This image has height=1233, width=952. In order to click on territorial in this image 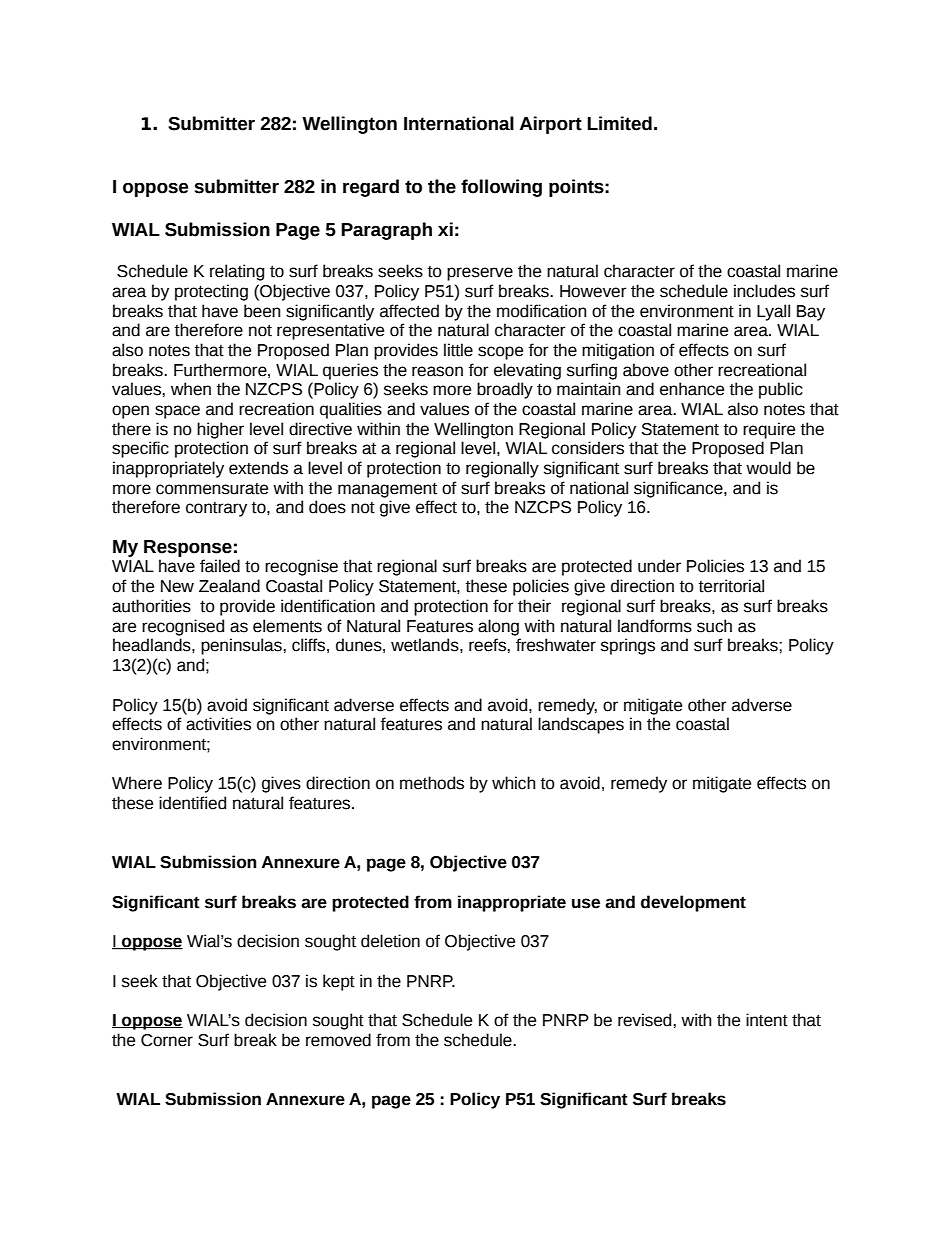, I will do `click(731, 586)`.
